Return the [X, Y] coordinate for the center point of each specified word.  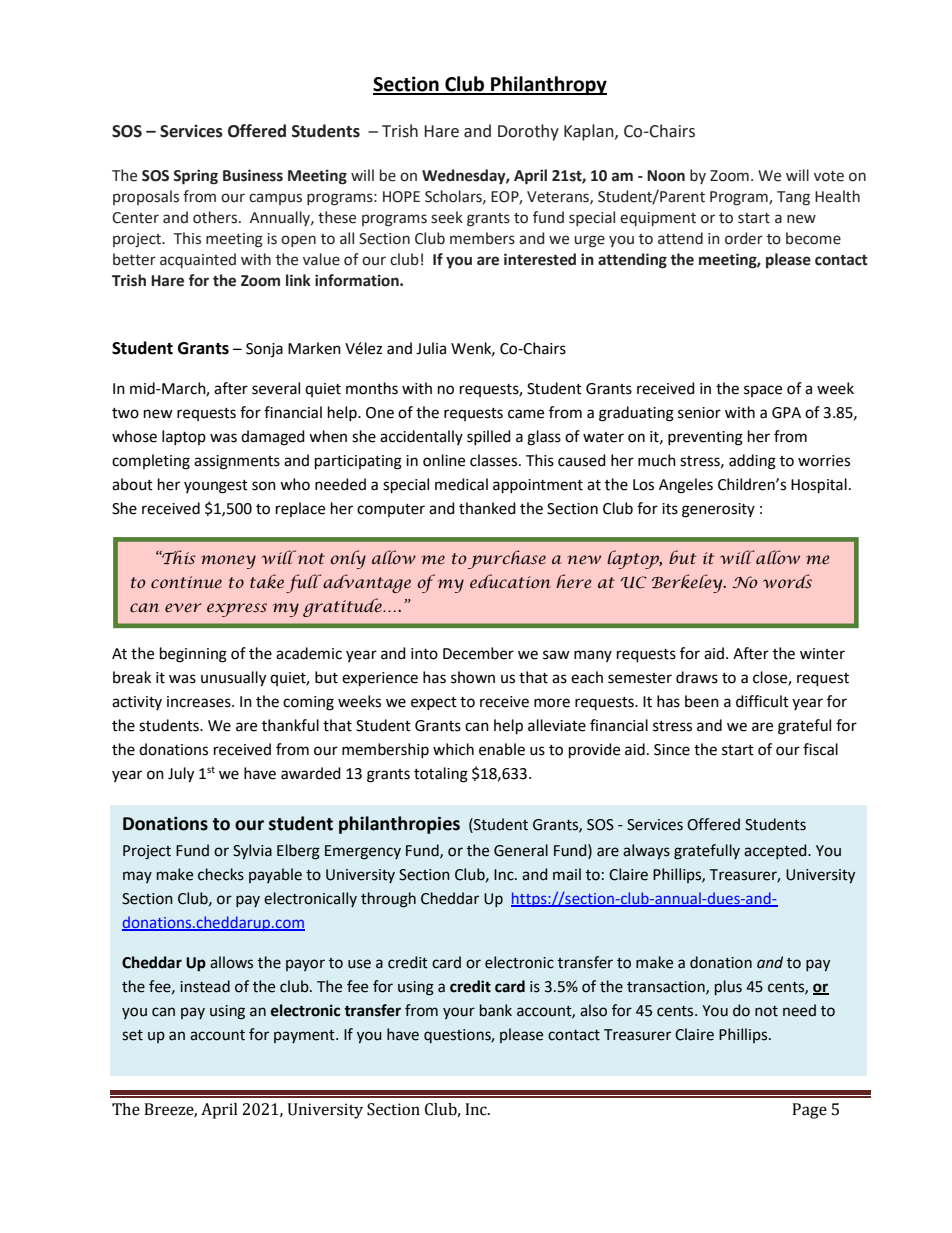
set [132, 1035]
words [787, 581]
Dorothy [528, 132]
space [763, 391]
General [521, 850]
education [510, 581]
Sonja [264, 350]
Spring [195, 177]
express [237, 610]
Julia [431, 348]
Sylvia [252, 851]
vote [829, 176]
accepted [776, 851]
